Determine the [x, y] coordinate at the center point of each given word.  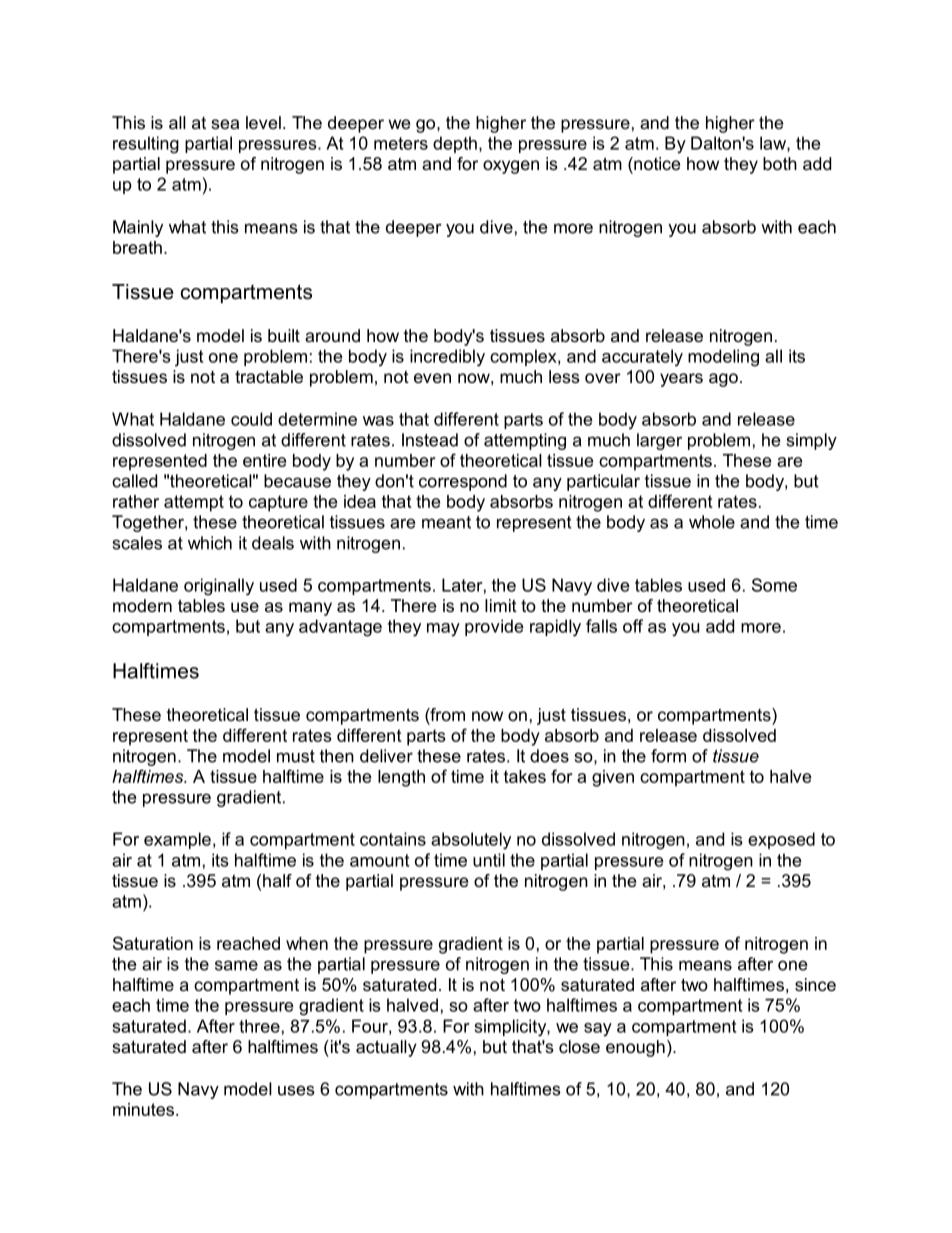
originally [219, 587]
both [780, 163]
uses [296, 1090]
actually [386, 1048]
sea [225, 124]
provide [494, 627]
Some [774, 585]
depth [455, 144]
